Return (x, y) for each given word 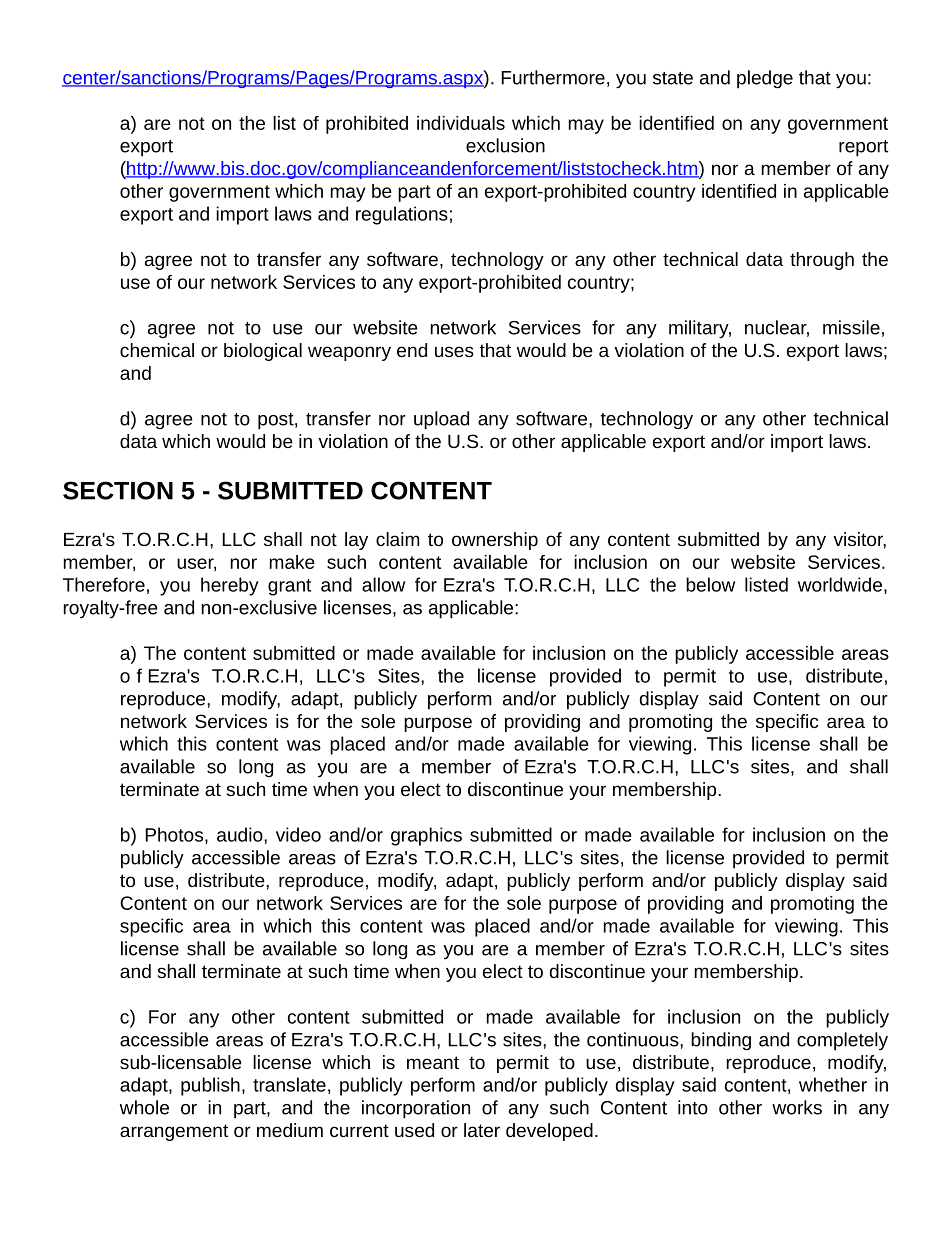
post (277, 421)
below (710, 584)
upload (441, 420)
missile (851, 327)
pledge (765, 79)
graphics (426, 836)
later (482, 1130)
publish (210, 1086)
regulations (402, 215)
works (797, 1107)
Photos (174, 834)
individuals (461, 123)
